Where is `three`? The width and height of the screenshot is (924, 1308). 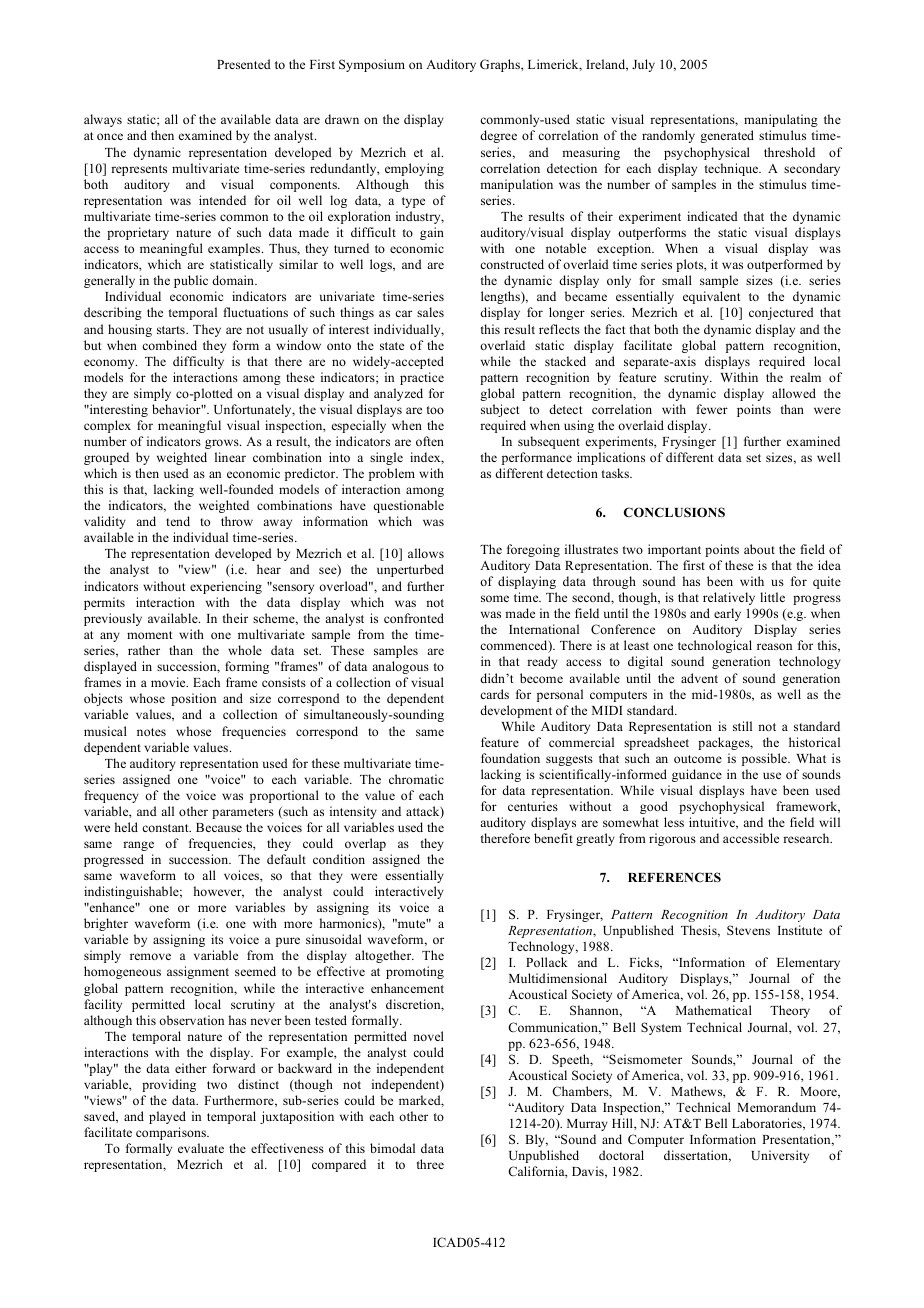 three is located at coordinates (430, 1164).
